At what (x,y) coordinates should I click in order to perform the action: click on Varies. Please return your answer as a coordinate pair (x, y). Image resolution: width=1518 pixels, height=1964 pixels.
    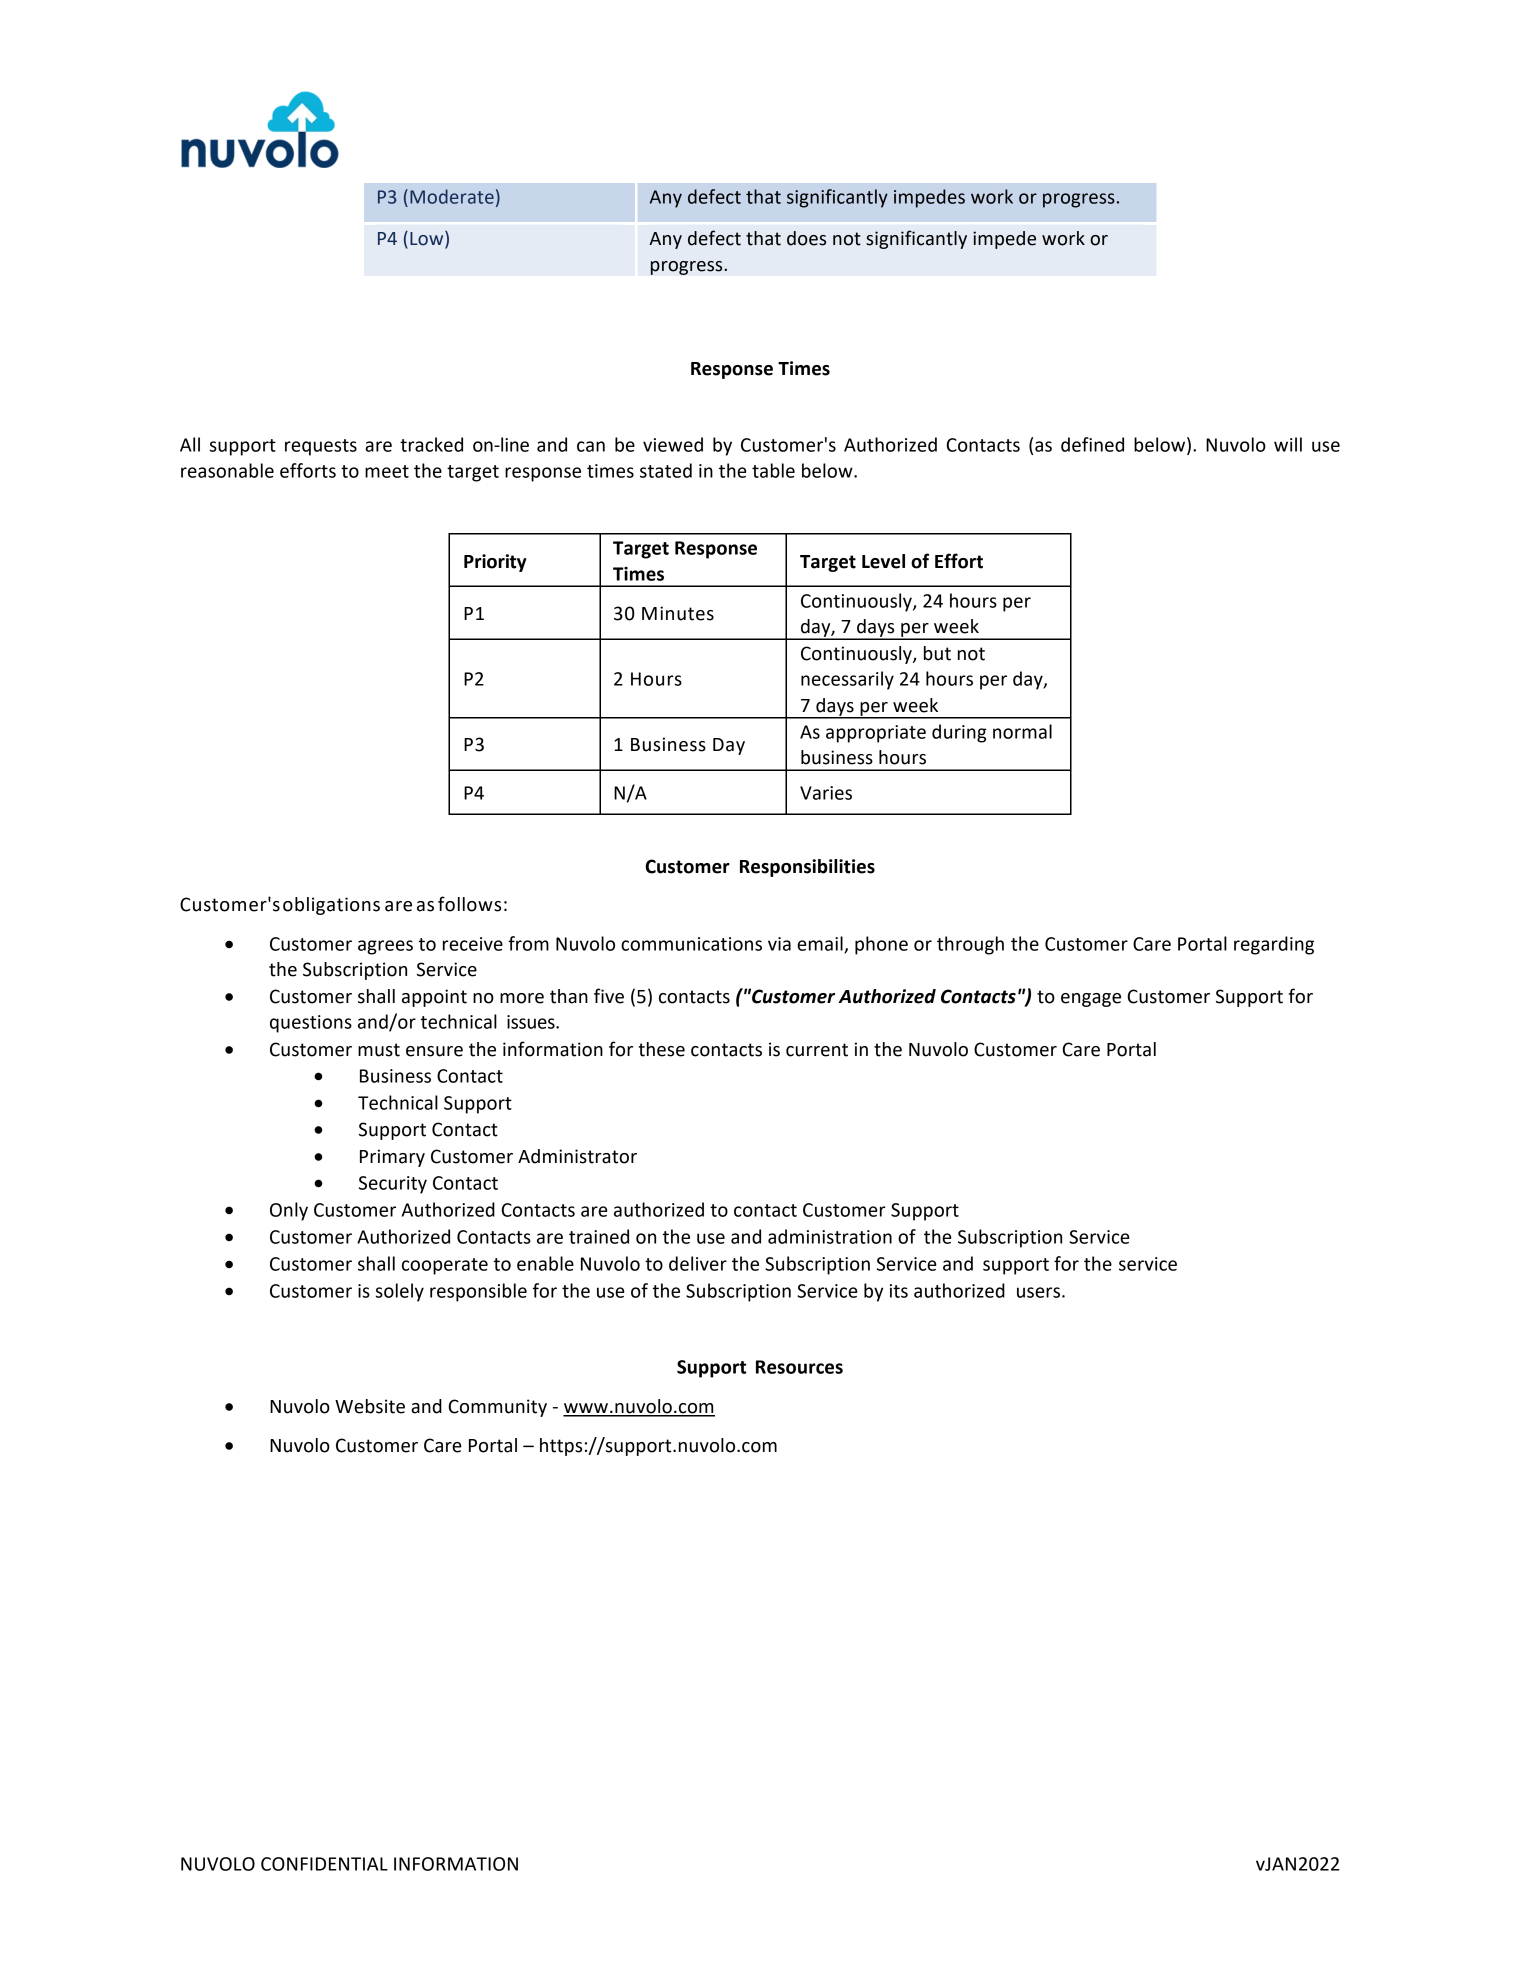
    Looking at the image, I should click on (826, 793).
